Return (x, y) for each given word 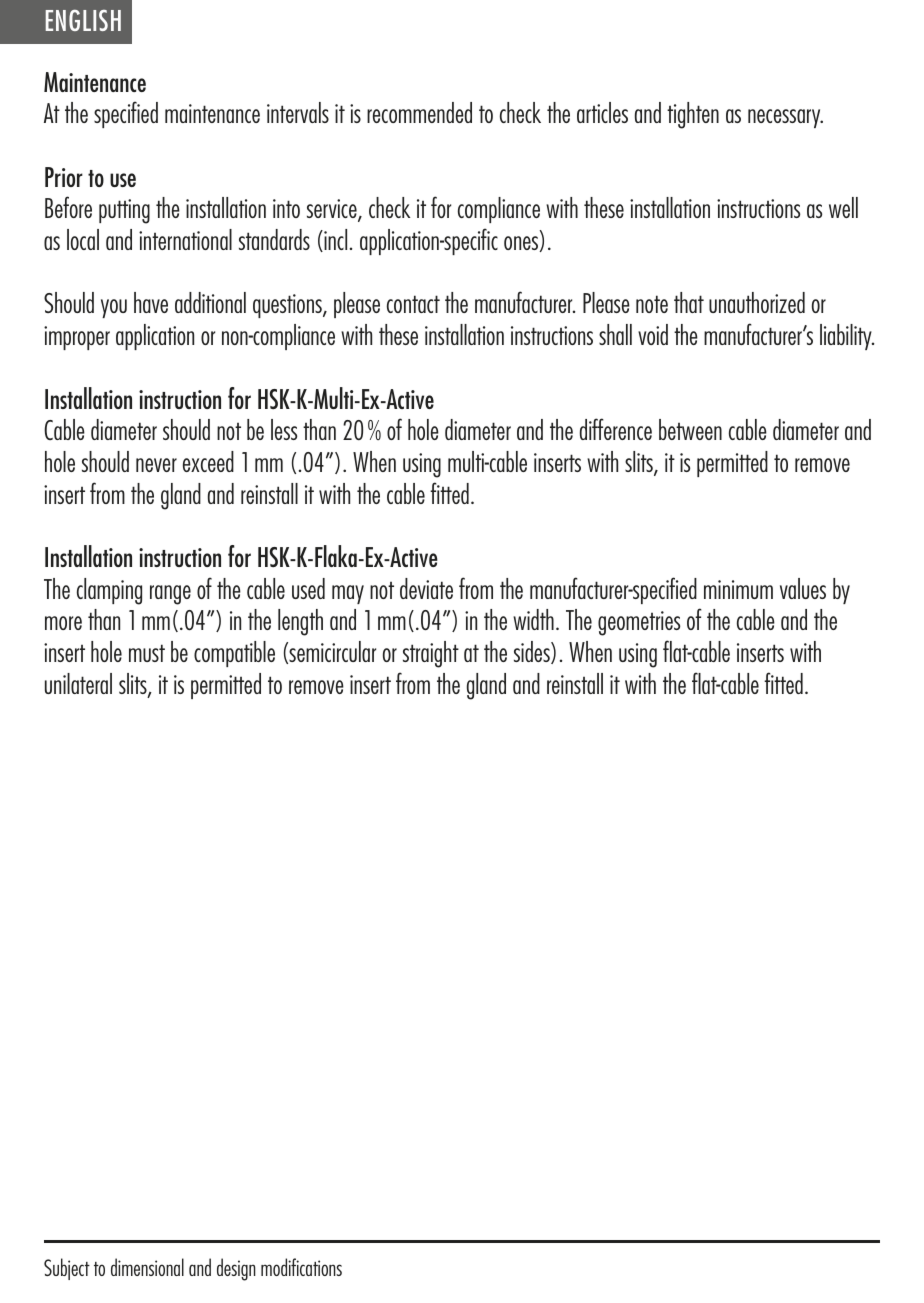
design (236, 1269)
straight (431, 654)
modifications (301, 1267)
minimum (738, 589)
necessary (785, 118)
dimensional (147, 1267)
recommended (419, 112)
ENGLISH (83, 20)
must (147, 653)
